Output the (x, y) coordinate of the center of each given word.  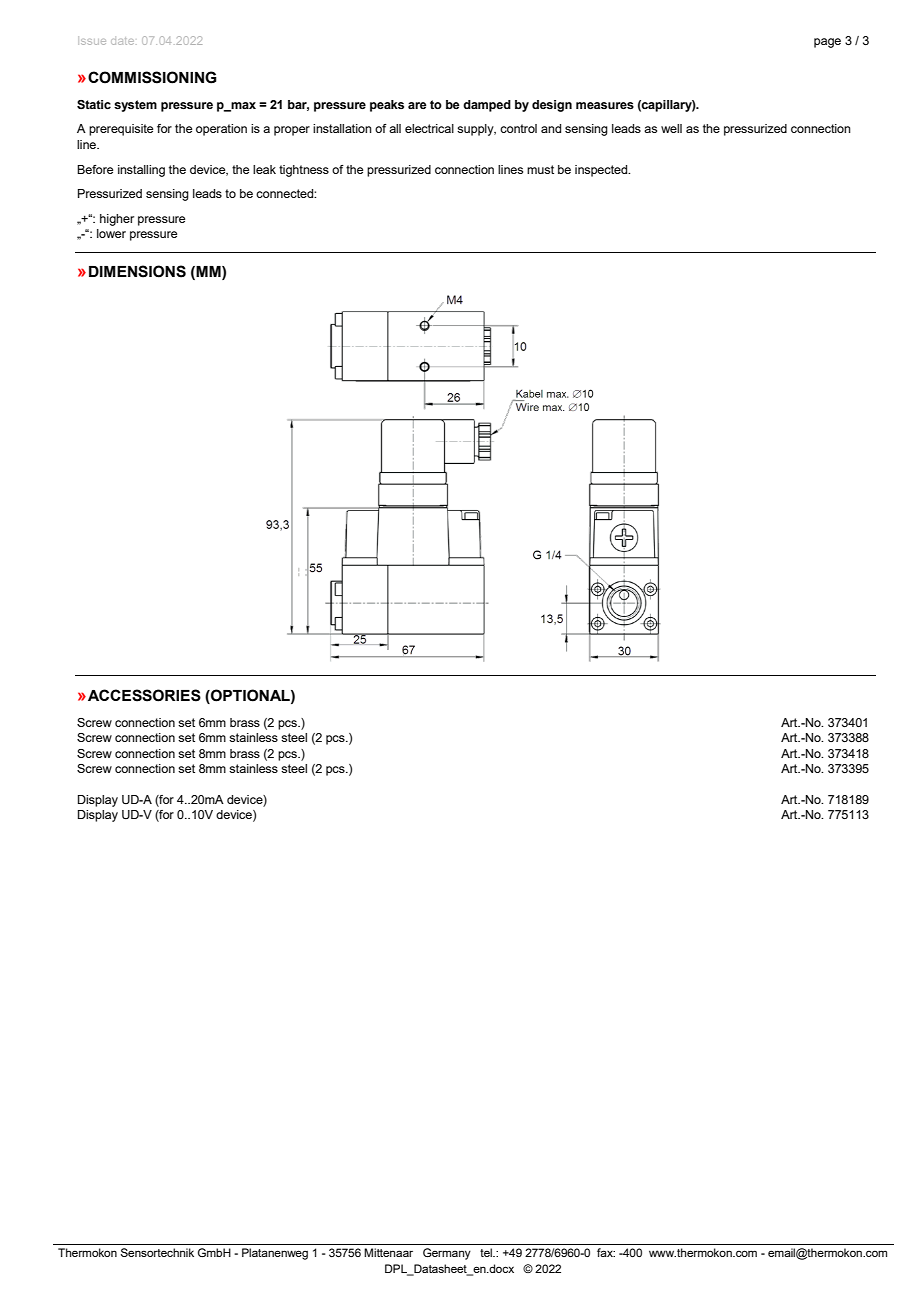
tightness (304, 171)
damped (487, 106)
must (540, 169)
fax (606, 1252)
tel (487, 1252)
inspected (602, 171)
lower (111, 233)
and (551, 128)
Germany (447, 1254)
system (135, 106)
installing (141, 171)
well (671, 128)
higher (117, 220)
